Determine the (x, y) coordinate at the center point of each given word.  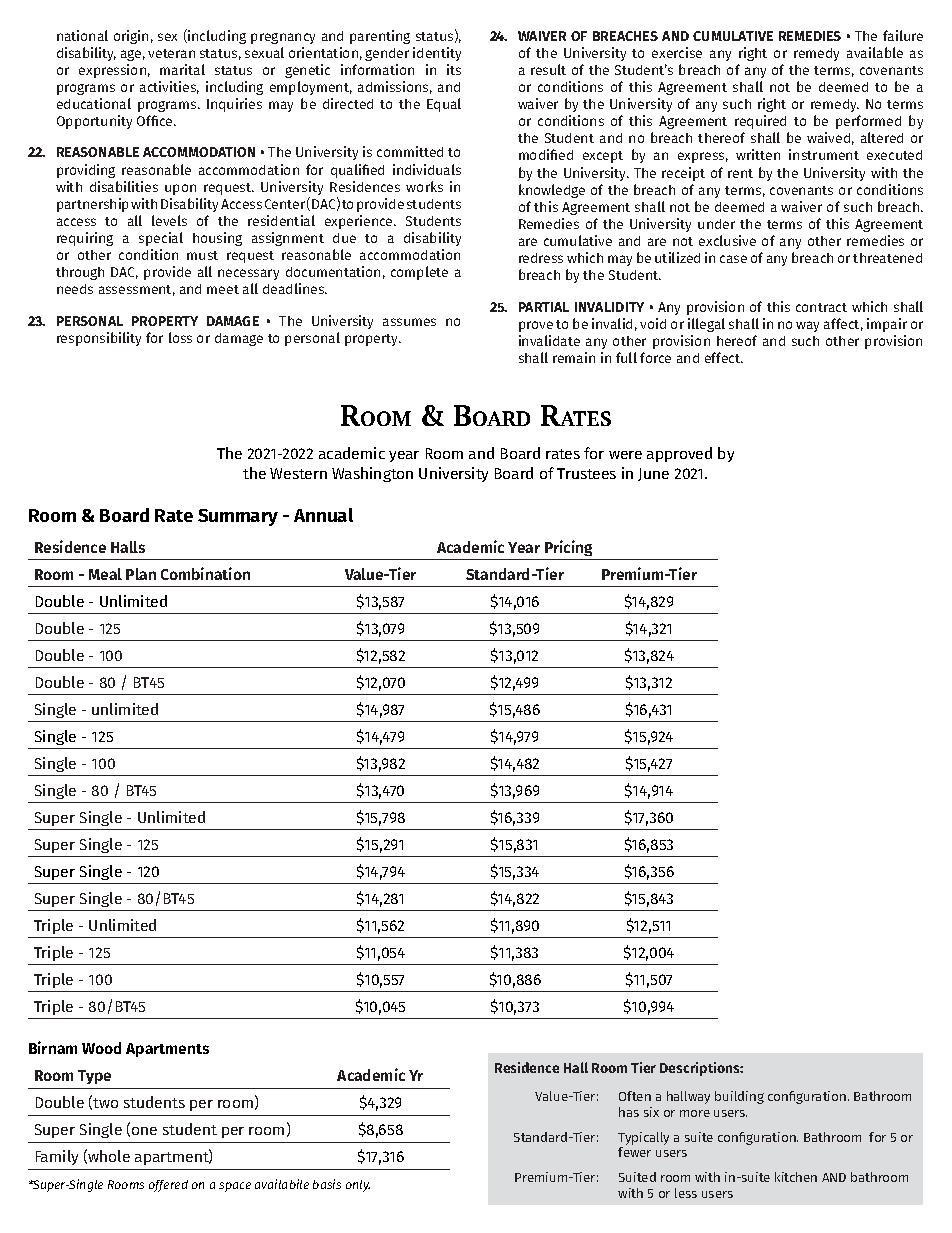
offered (168, 1186)
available (875, 52)
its (454, 69)
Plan (141, 574)
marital (182, 69)
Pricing (568, 548)
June (653, 474)
